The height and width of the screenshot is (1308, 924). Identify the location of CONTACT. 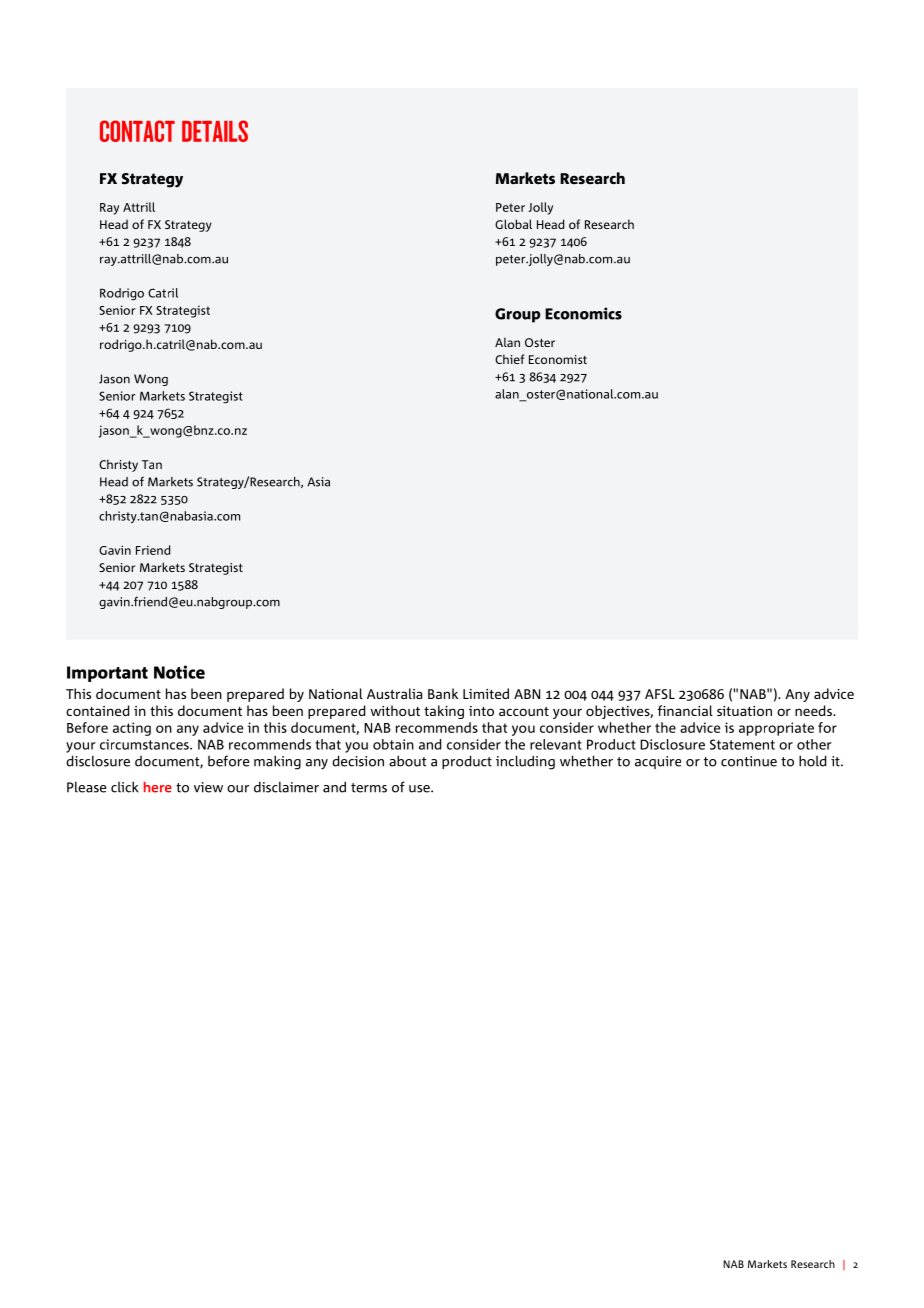
(137, 131).
